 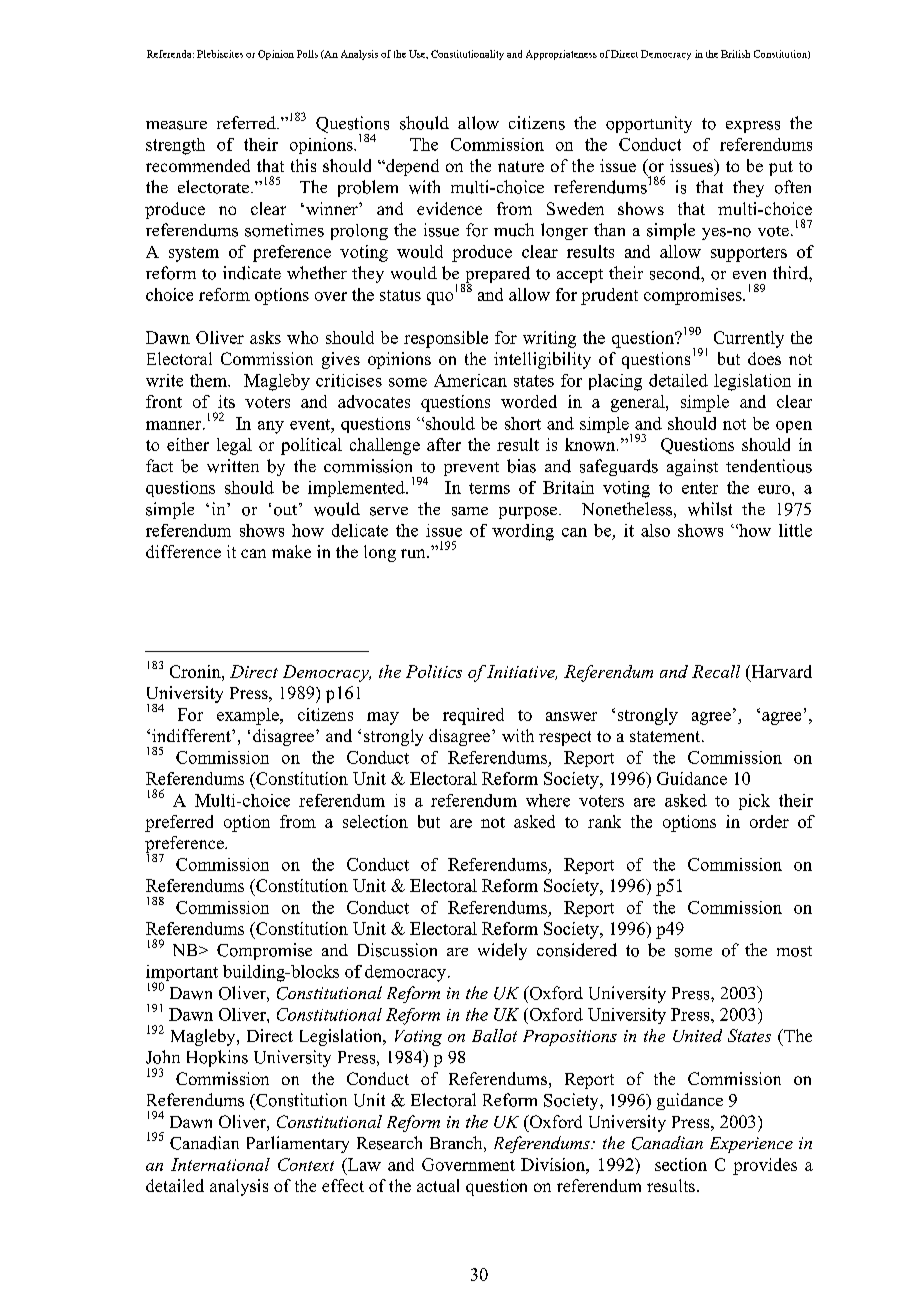 What do you see at coordinates (548, 800) in the screenshot?
I see `where` at bounding box center [548, 800].
